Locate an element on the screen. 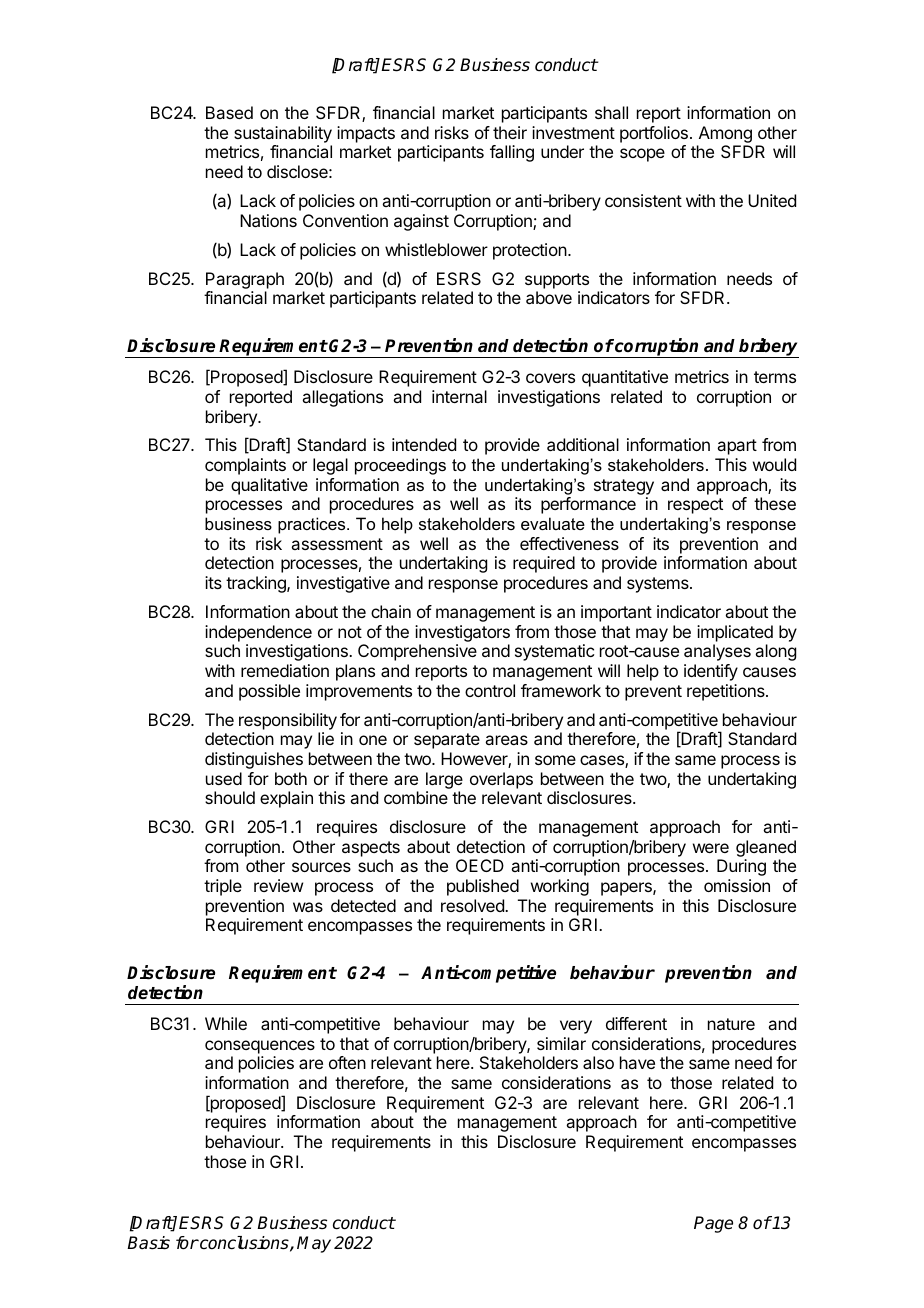  complaints is located at coordinates (245, 466).
